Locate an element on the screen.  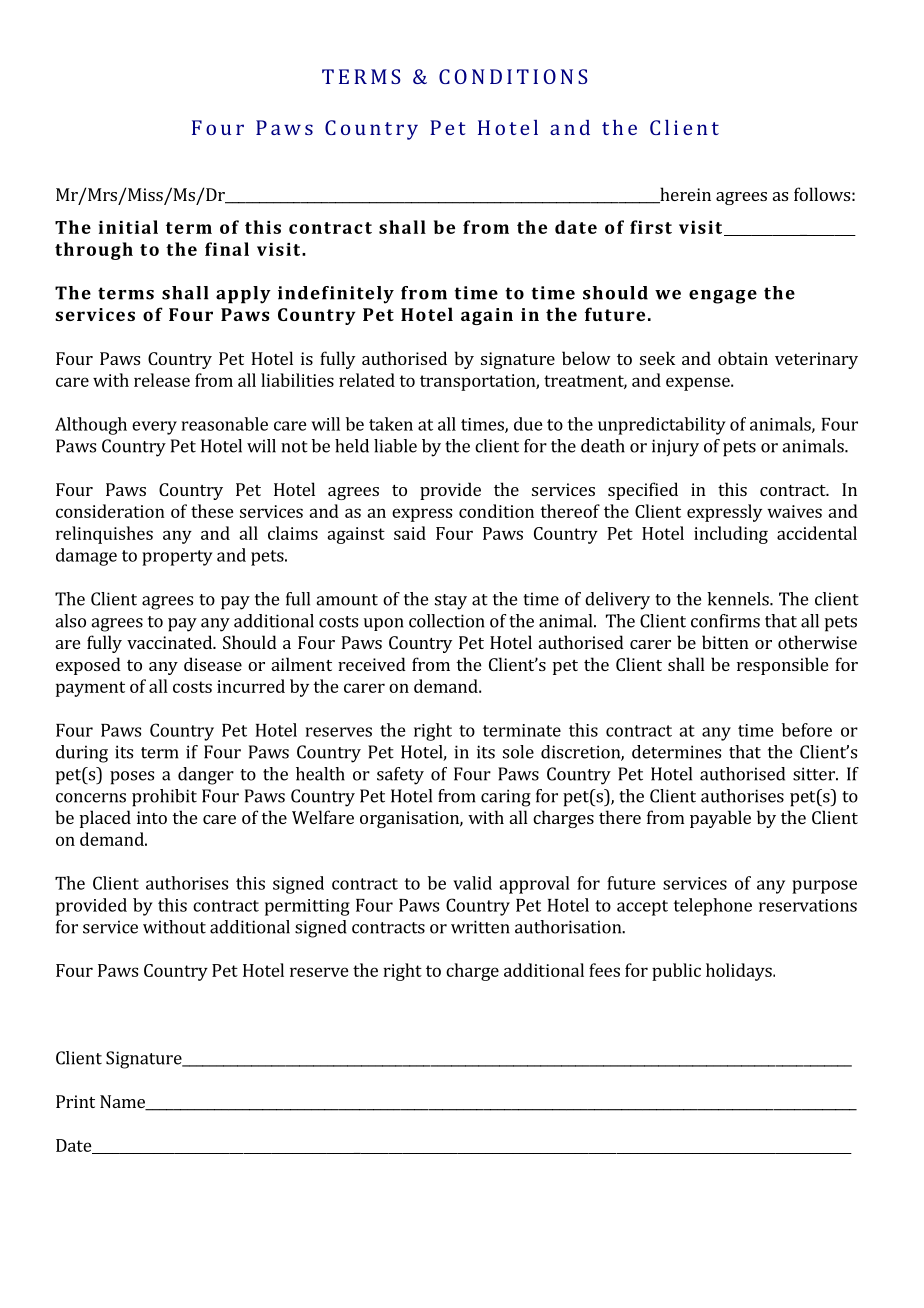
fees is located at coordinates (604, 970).
